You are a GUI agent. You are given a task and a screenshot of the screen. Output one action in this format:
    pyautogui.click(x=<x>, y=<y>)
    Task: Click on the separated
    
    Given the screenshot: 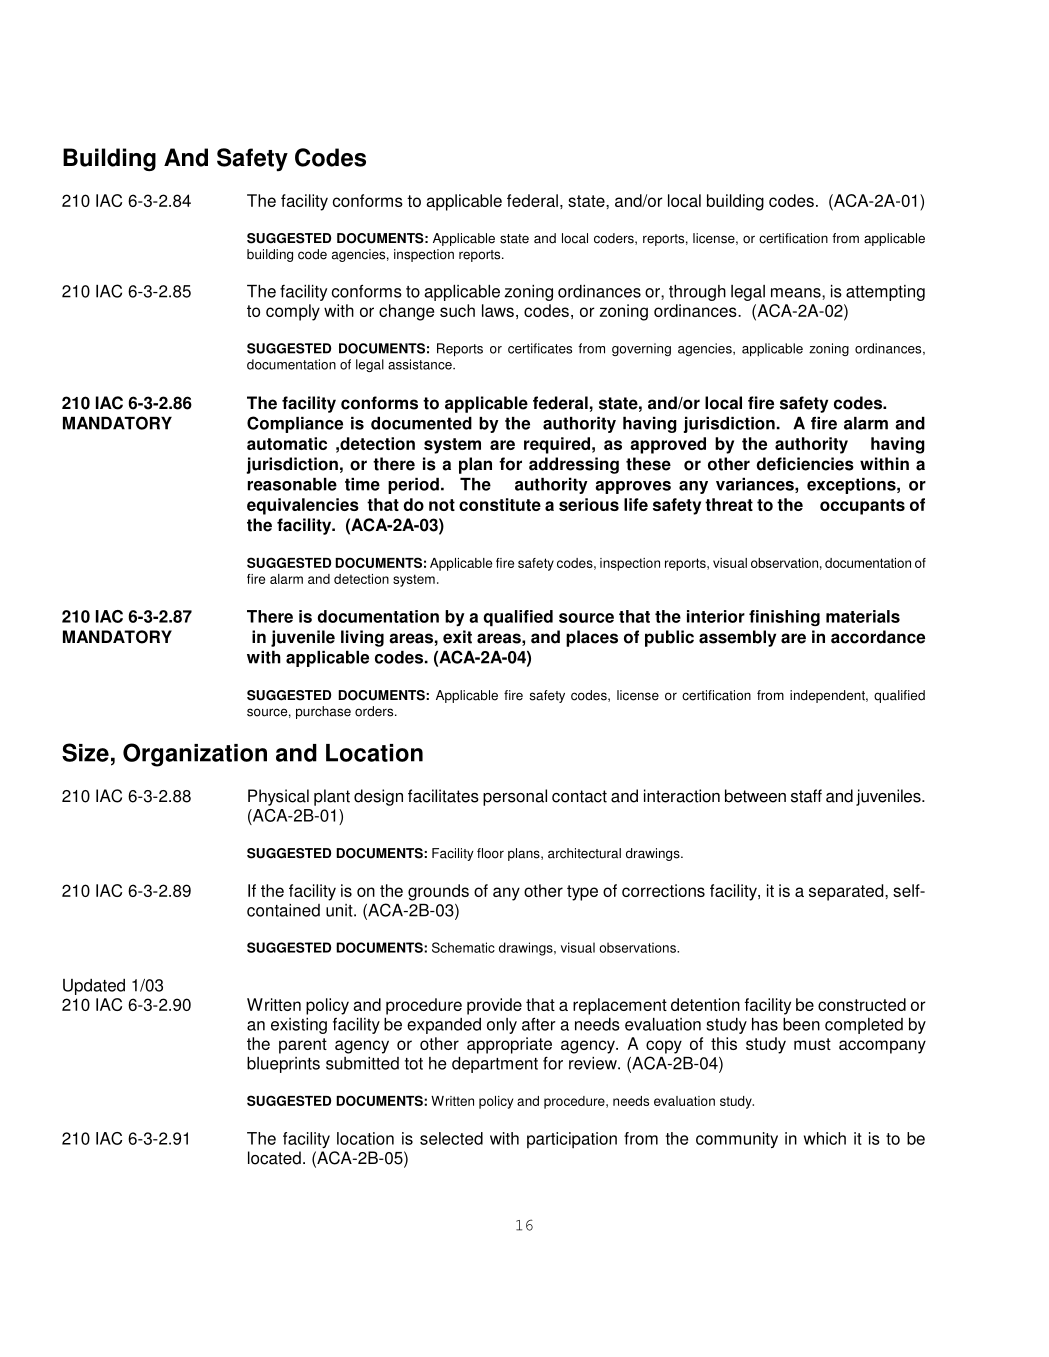 What is the action you would take?
    pyautogui.click(x=847, y=892)
